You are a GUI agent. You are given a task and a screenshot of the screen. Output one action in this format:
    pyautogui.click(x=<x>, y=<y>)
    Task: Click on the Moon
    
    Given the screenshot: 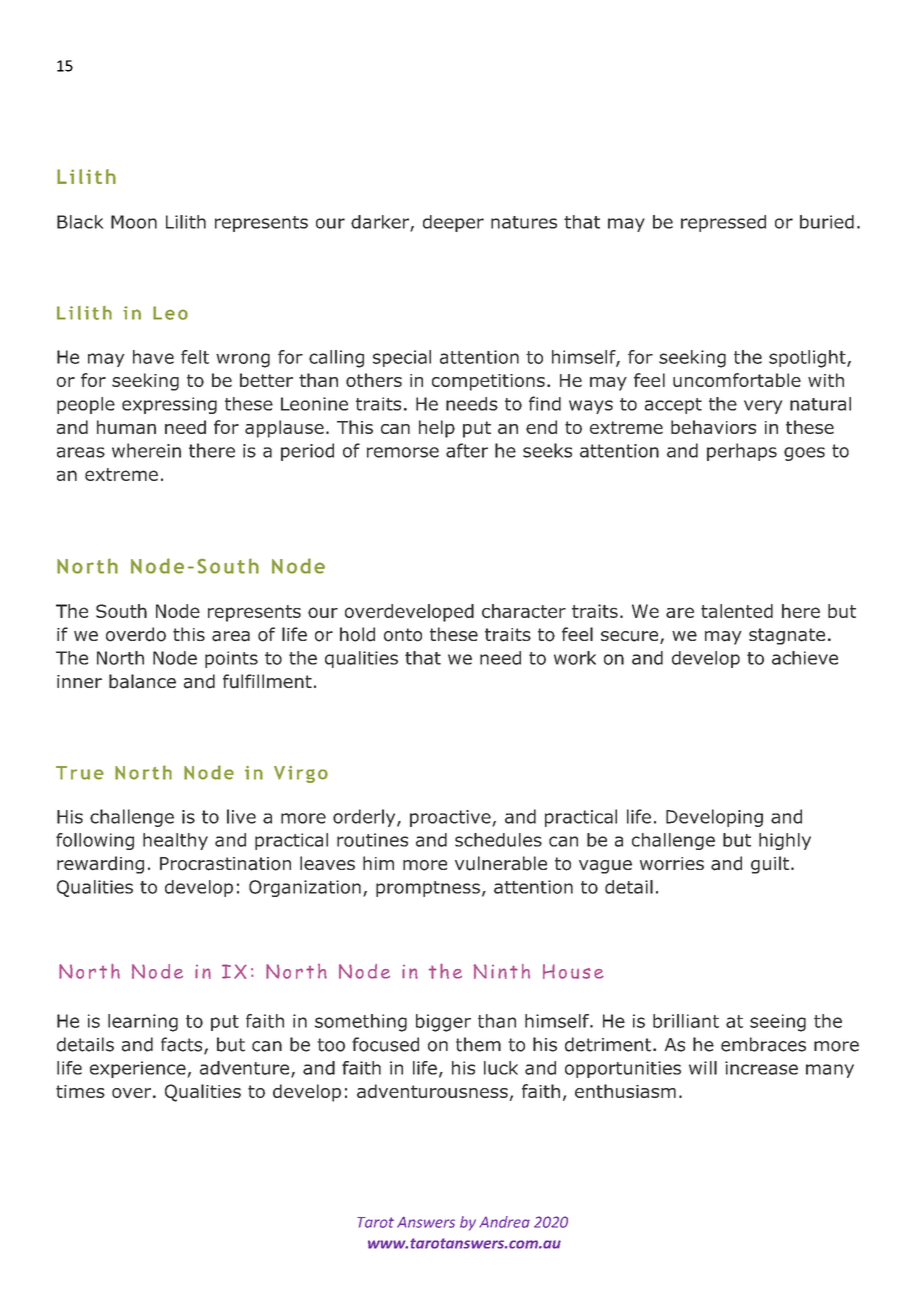 What is the action you would take?
    pyautogui.click(x=134, y=222)
